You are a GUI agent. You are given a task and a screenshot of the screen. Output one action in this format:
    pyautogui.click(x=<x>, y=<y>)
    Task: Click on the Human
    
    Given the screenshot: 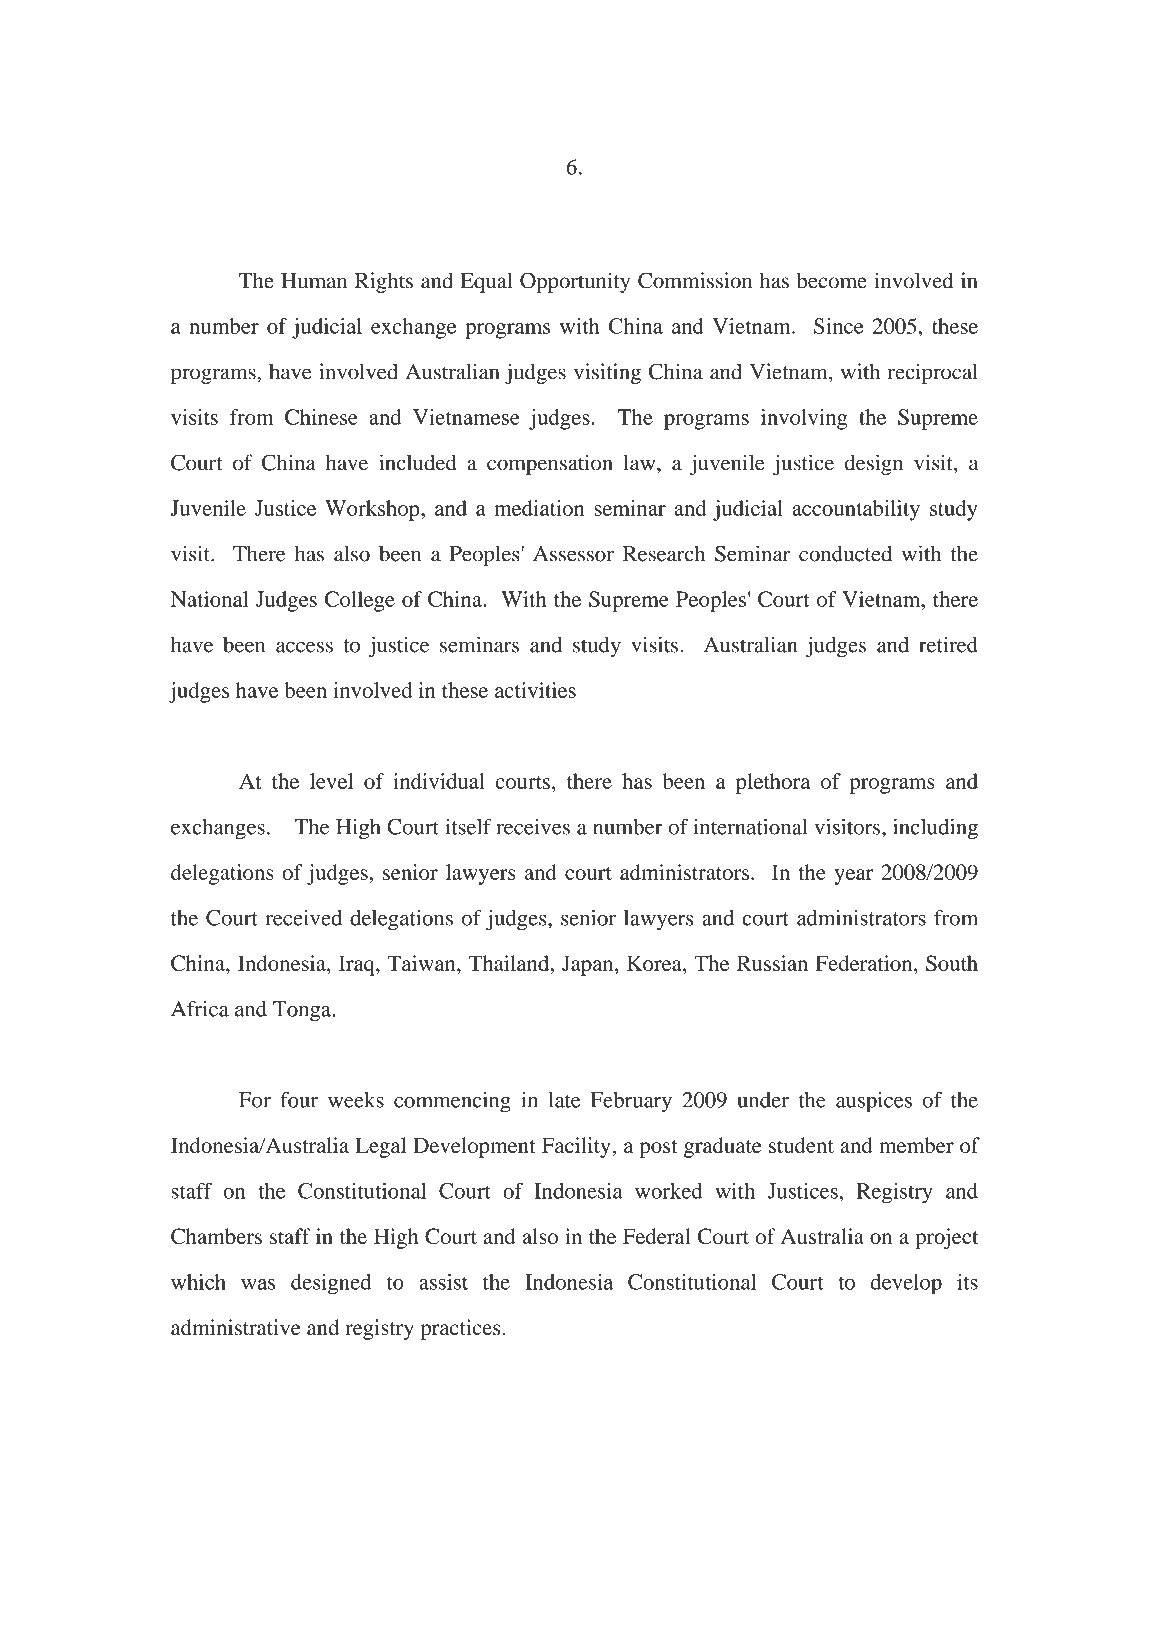 What is the action you would take?
    pyautogui.click(x=314, y=281)
